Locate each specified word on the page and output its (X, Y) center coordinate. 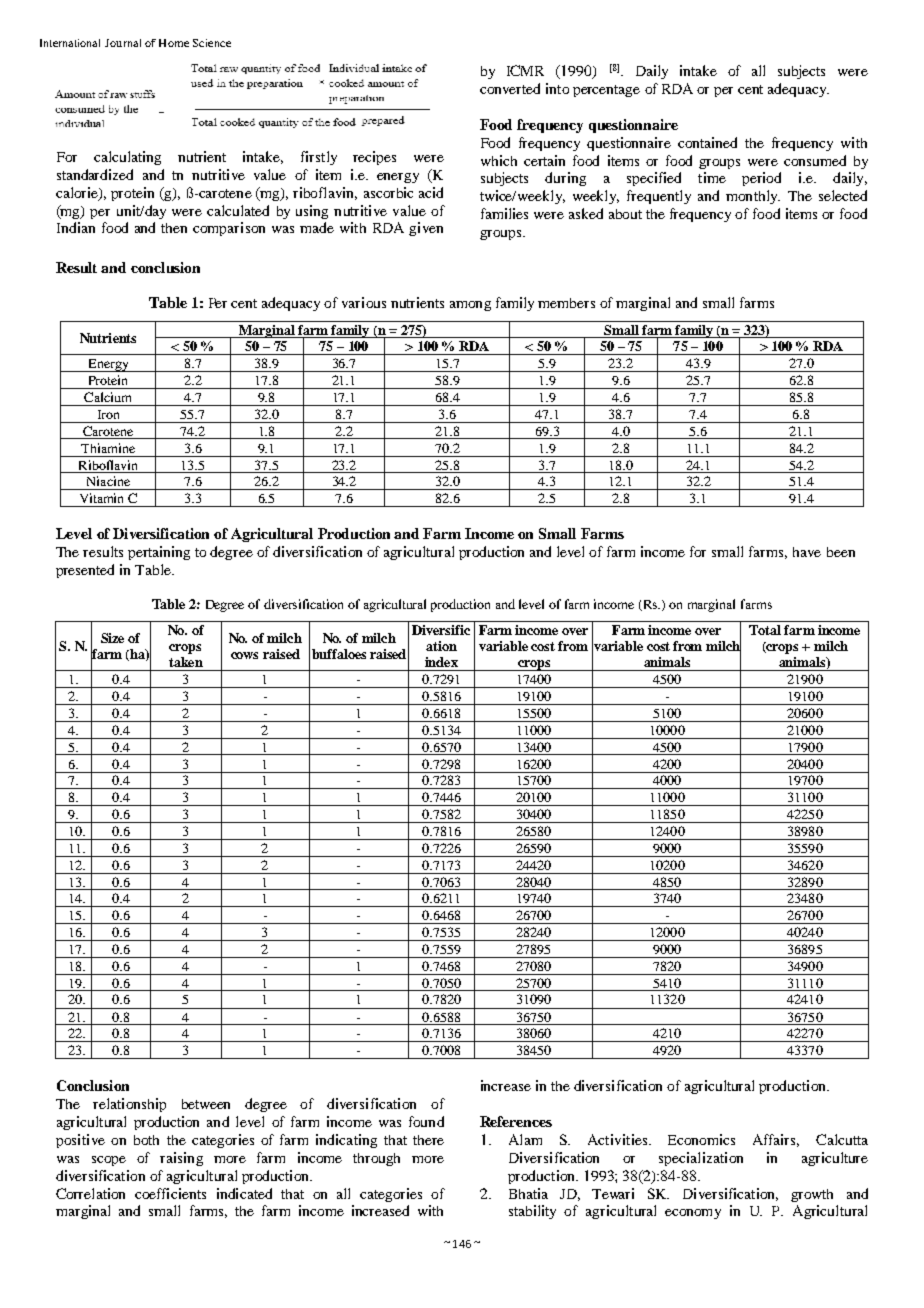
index (441, 662)
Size (112, 638)
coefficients (170, 1193)
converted (510, 88)
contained (707, 142)
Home (174, 43)
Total (765, 630)
